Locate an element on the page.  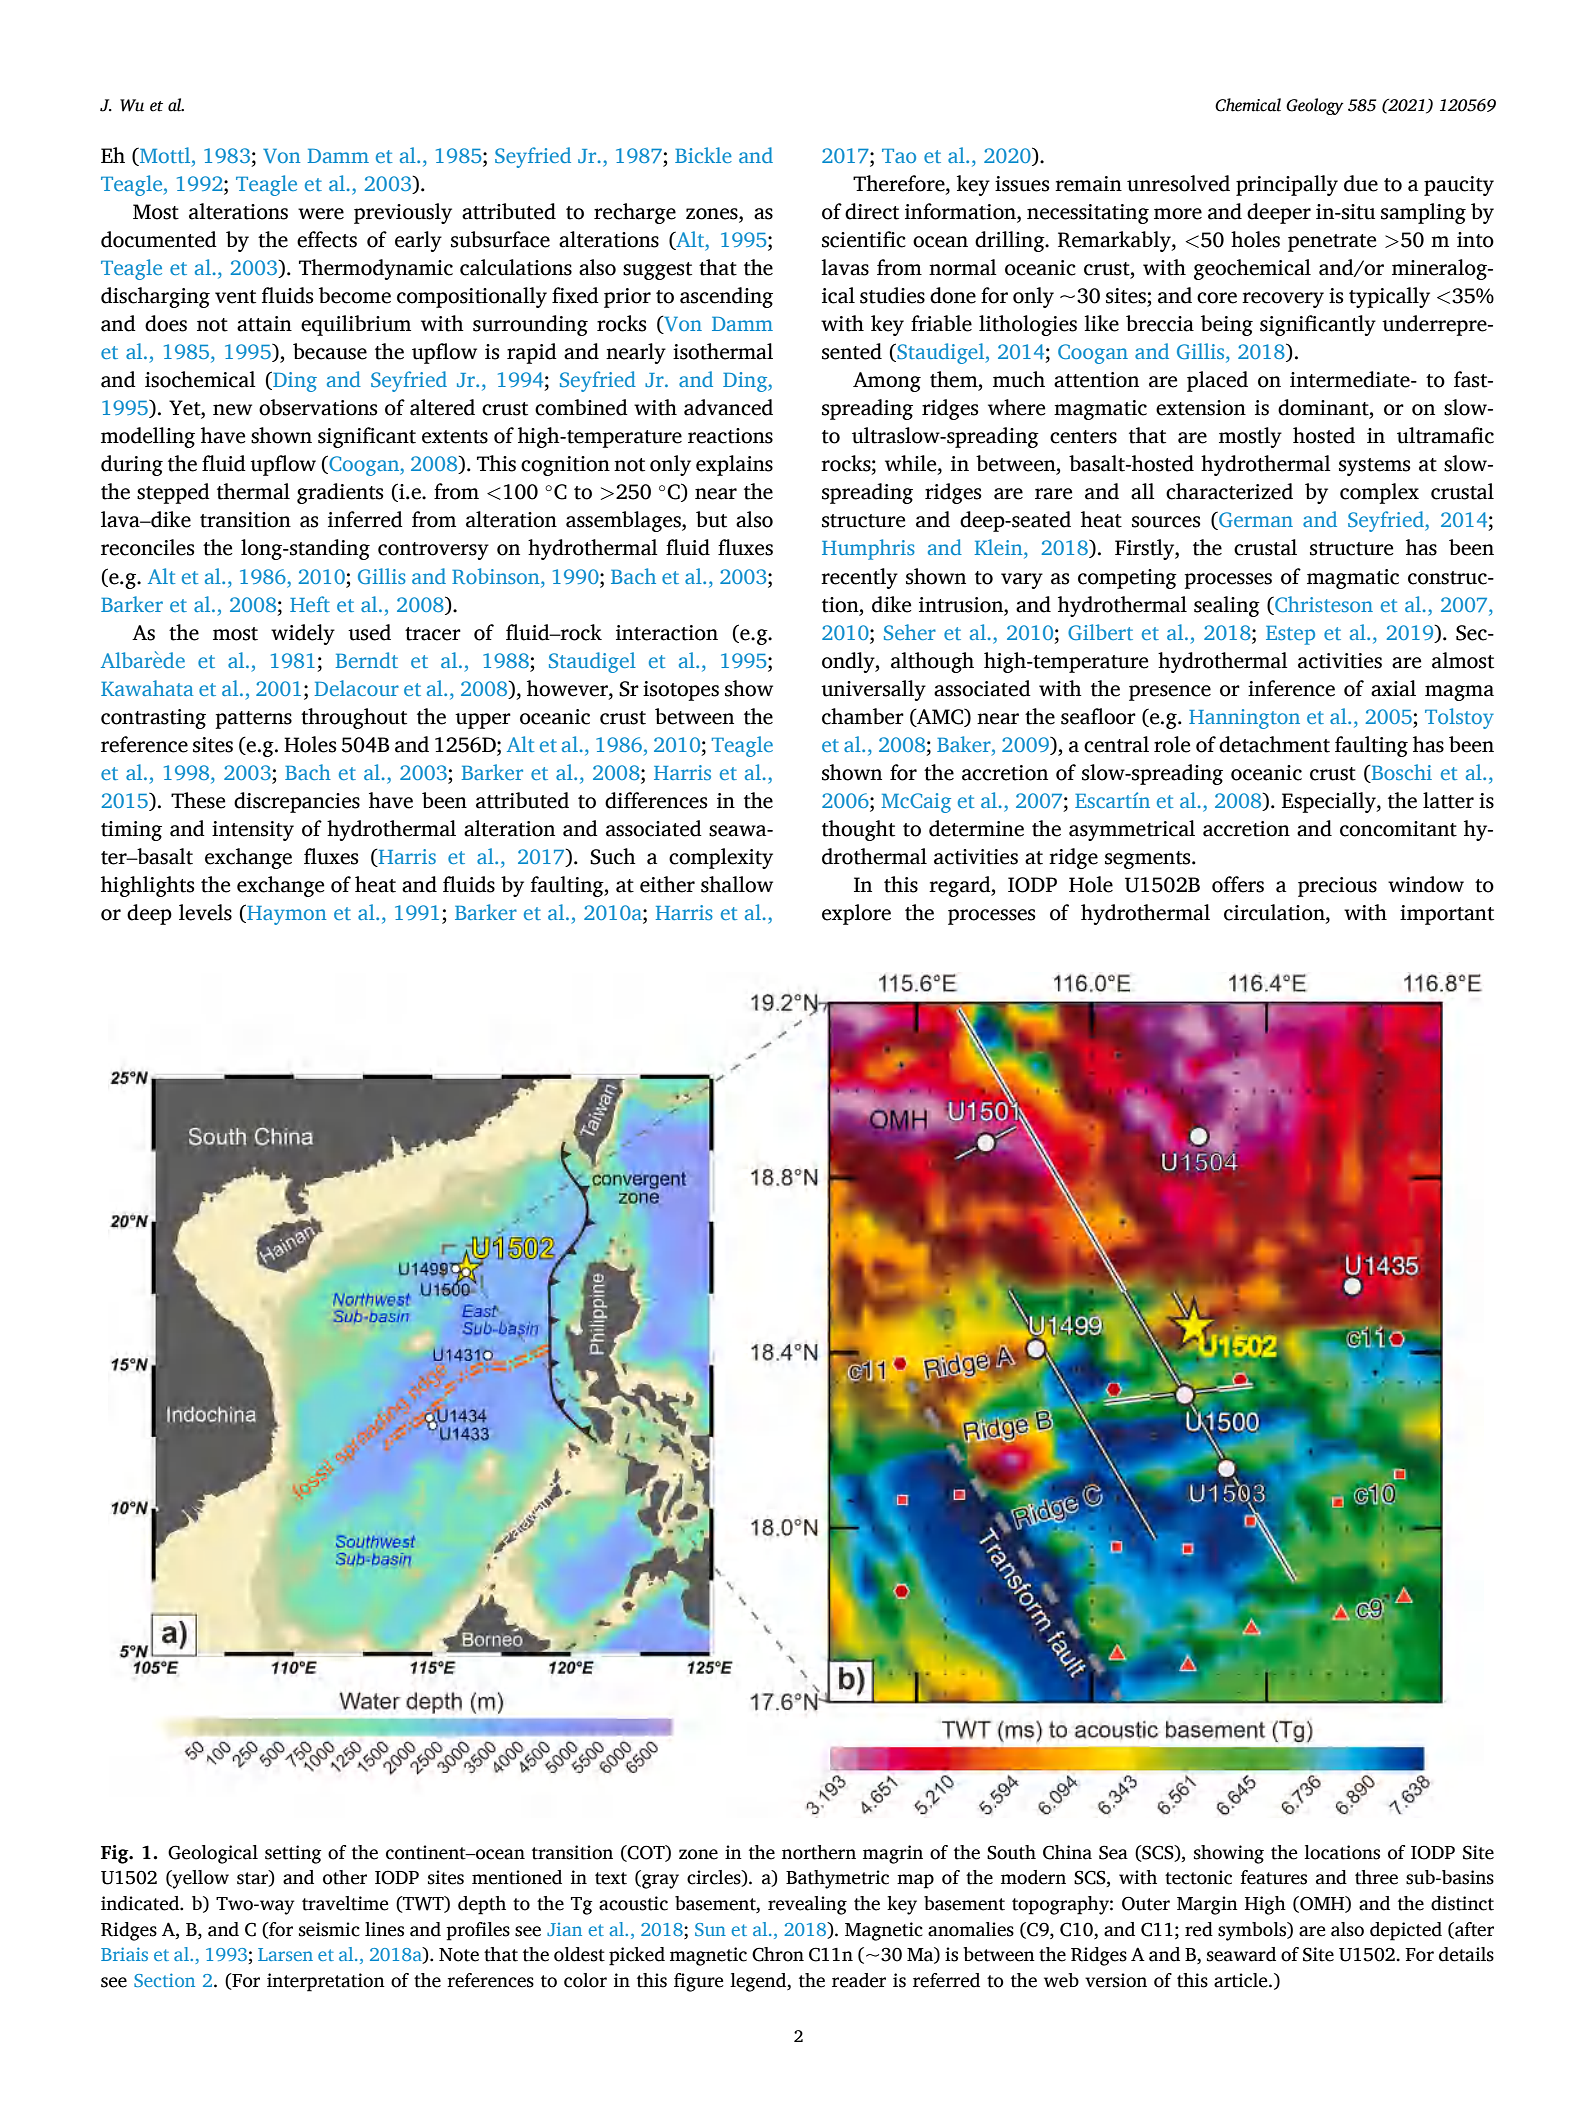
features is located at coordinates (1273, 1877).
